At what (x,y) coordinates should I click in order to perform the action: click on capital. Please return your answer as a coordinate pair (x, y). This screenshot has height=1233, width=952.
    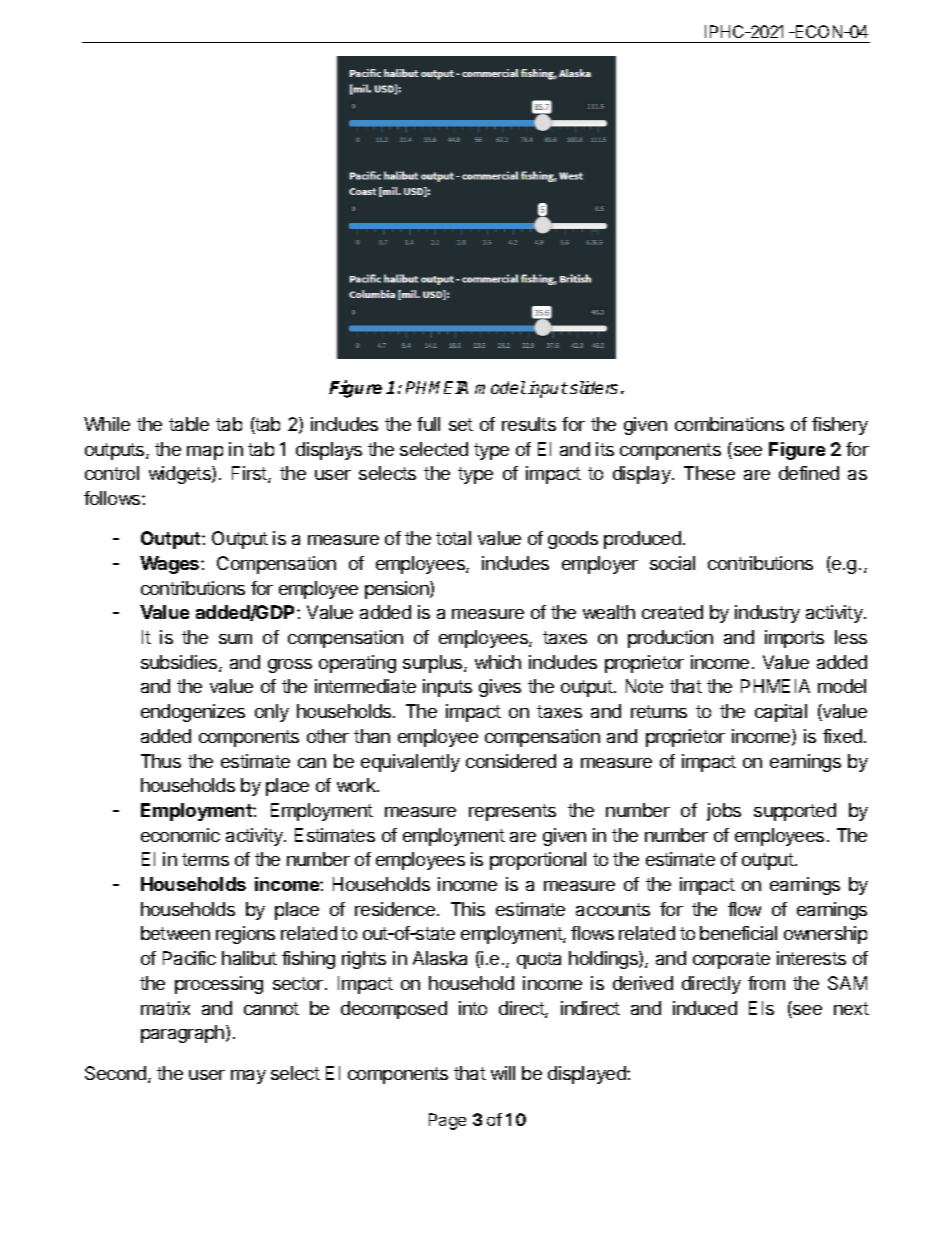
    Looking at the image, I should click on (781, 713).
